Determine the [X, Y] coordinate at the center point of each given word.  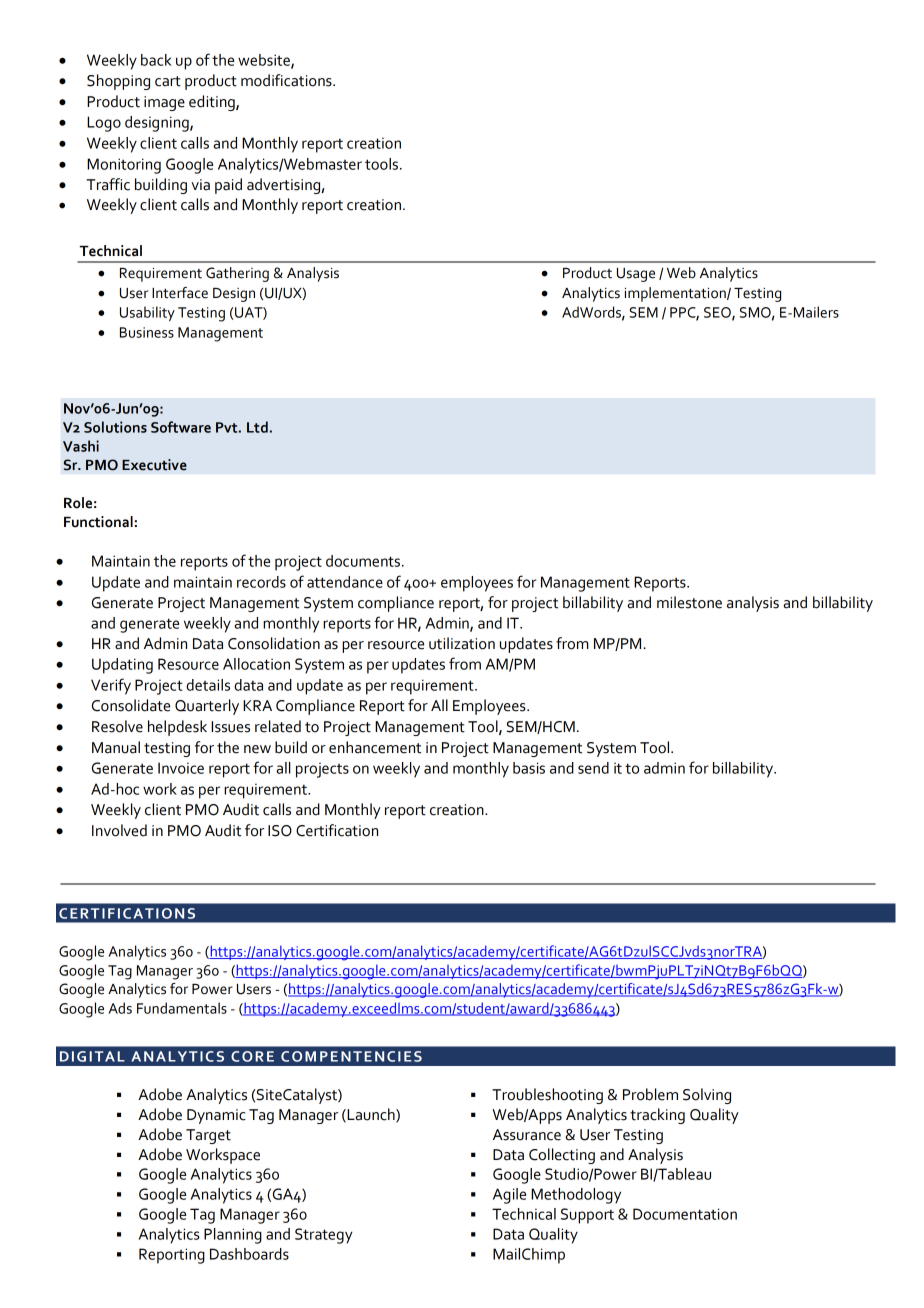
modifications [287, 80]
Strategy [324, 1236]
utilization [462, 643]
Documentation [685, 1214]
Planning [233, 1236]
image [164, 103]
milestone [689, 602]
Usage [636, 275]
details [208, 685]
